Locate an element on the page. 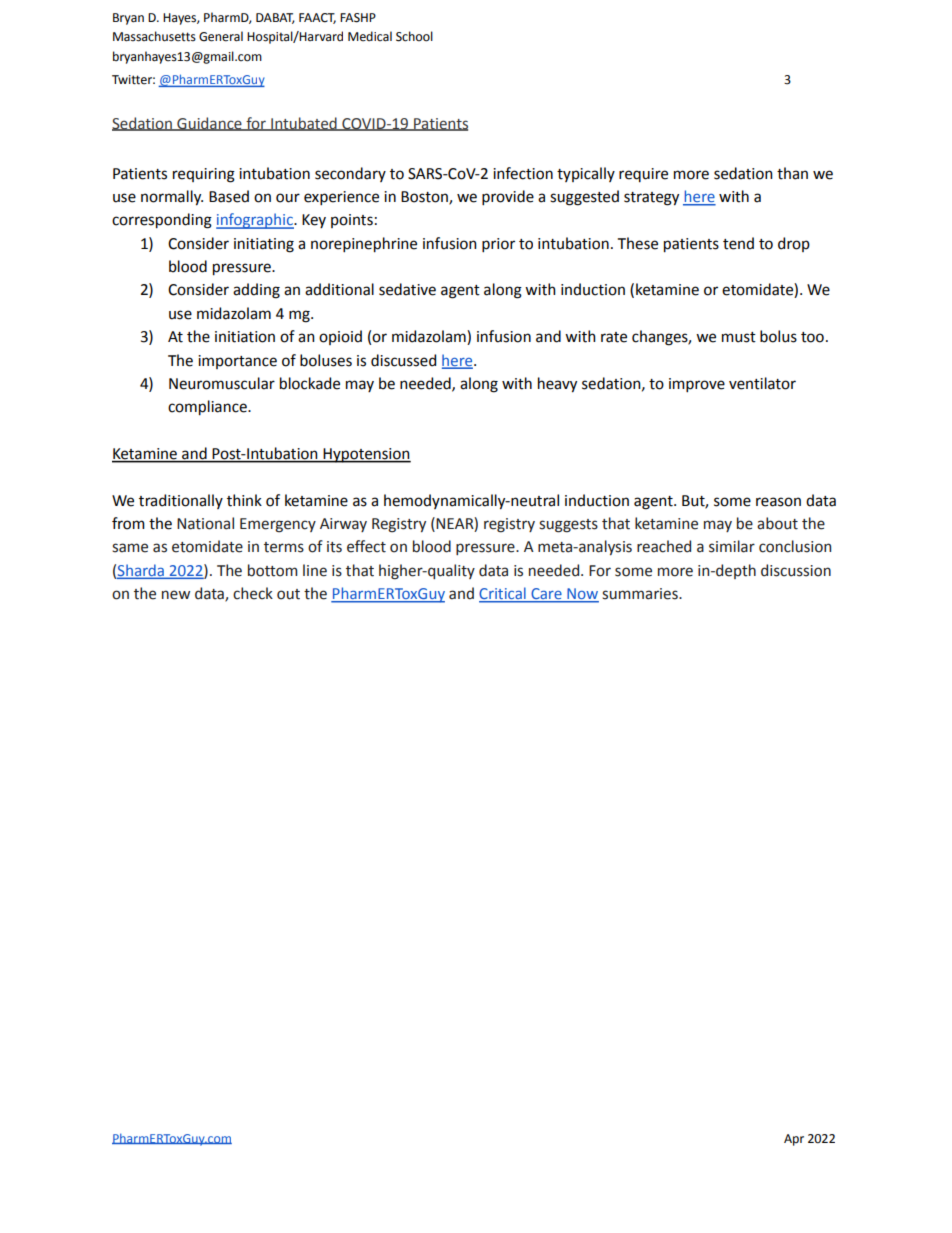 The width and height of the image is (952, 1233). improve is located at coordinates (697, 385).
